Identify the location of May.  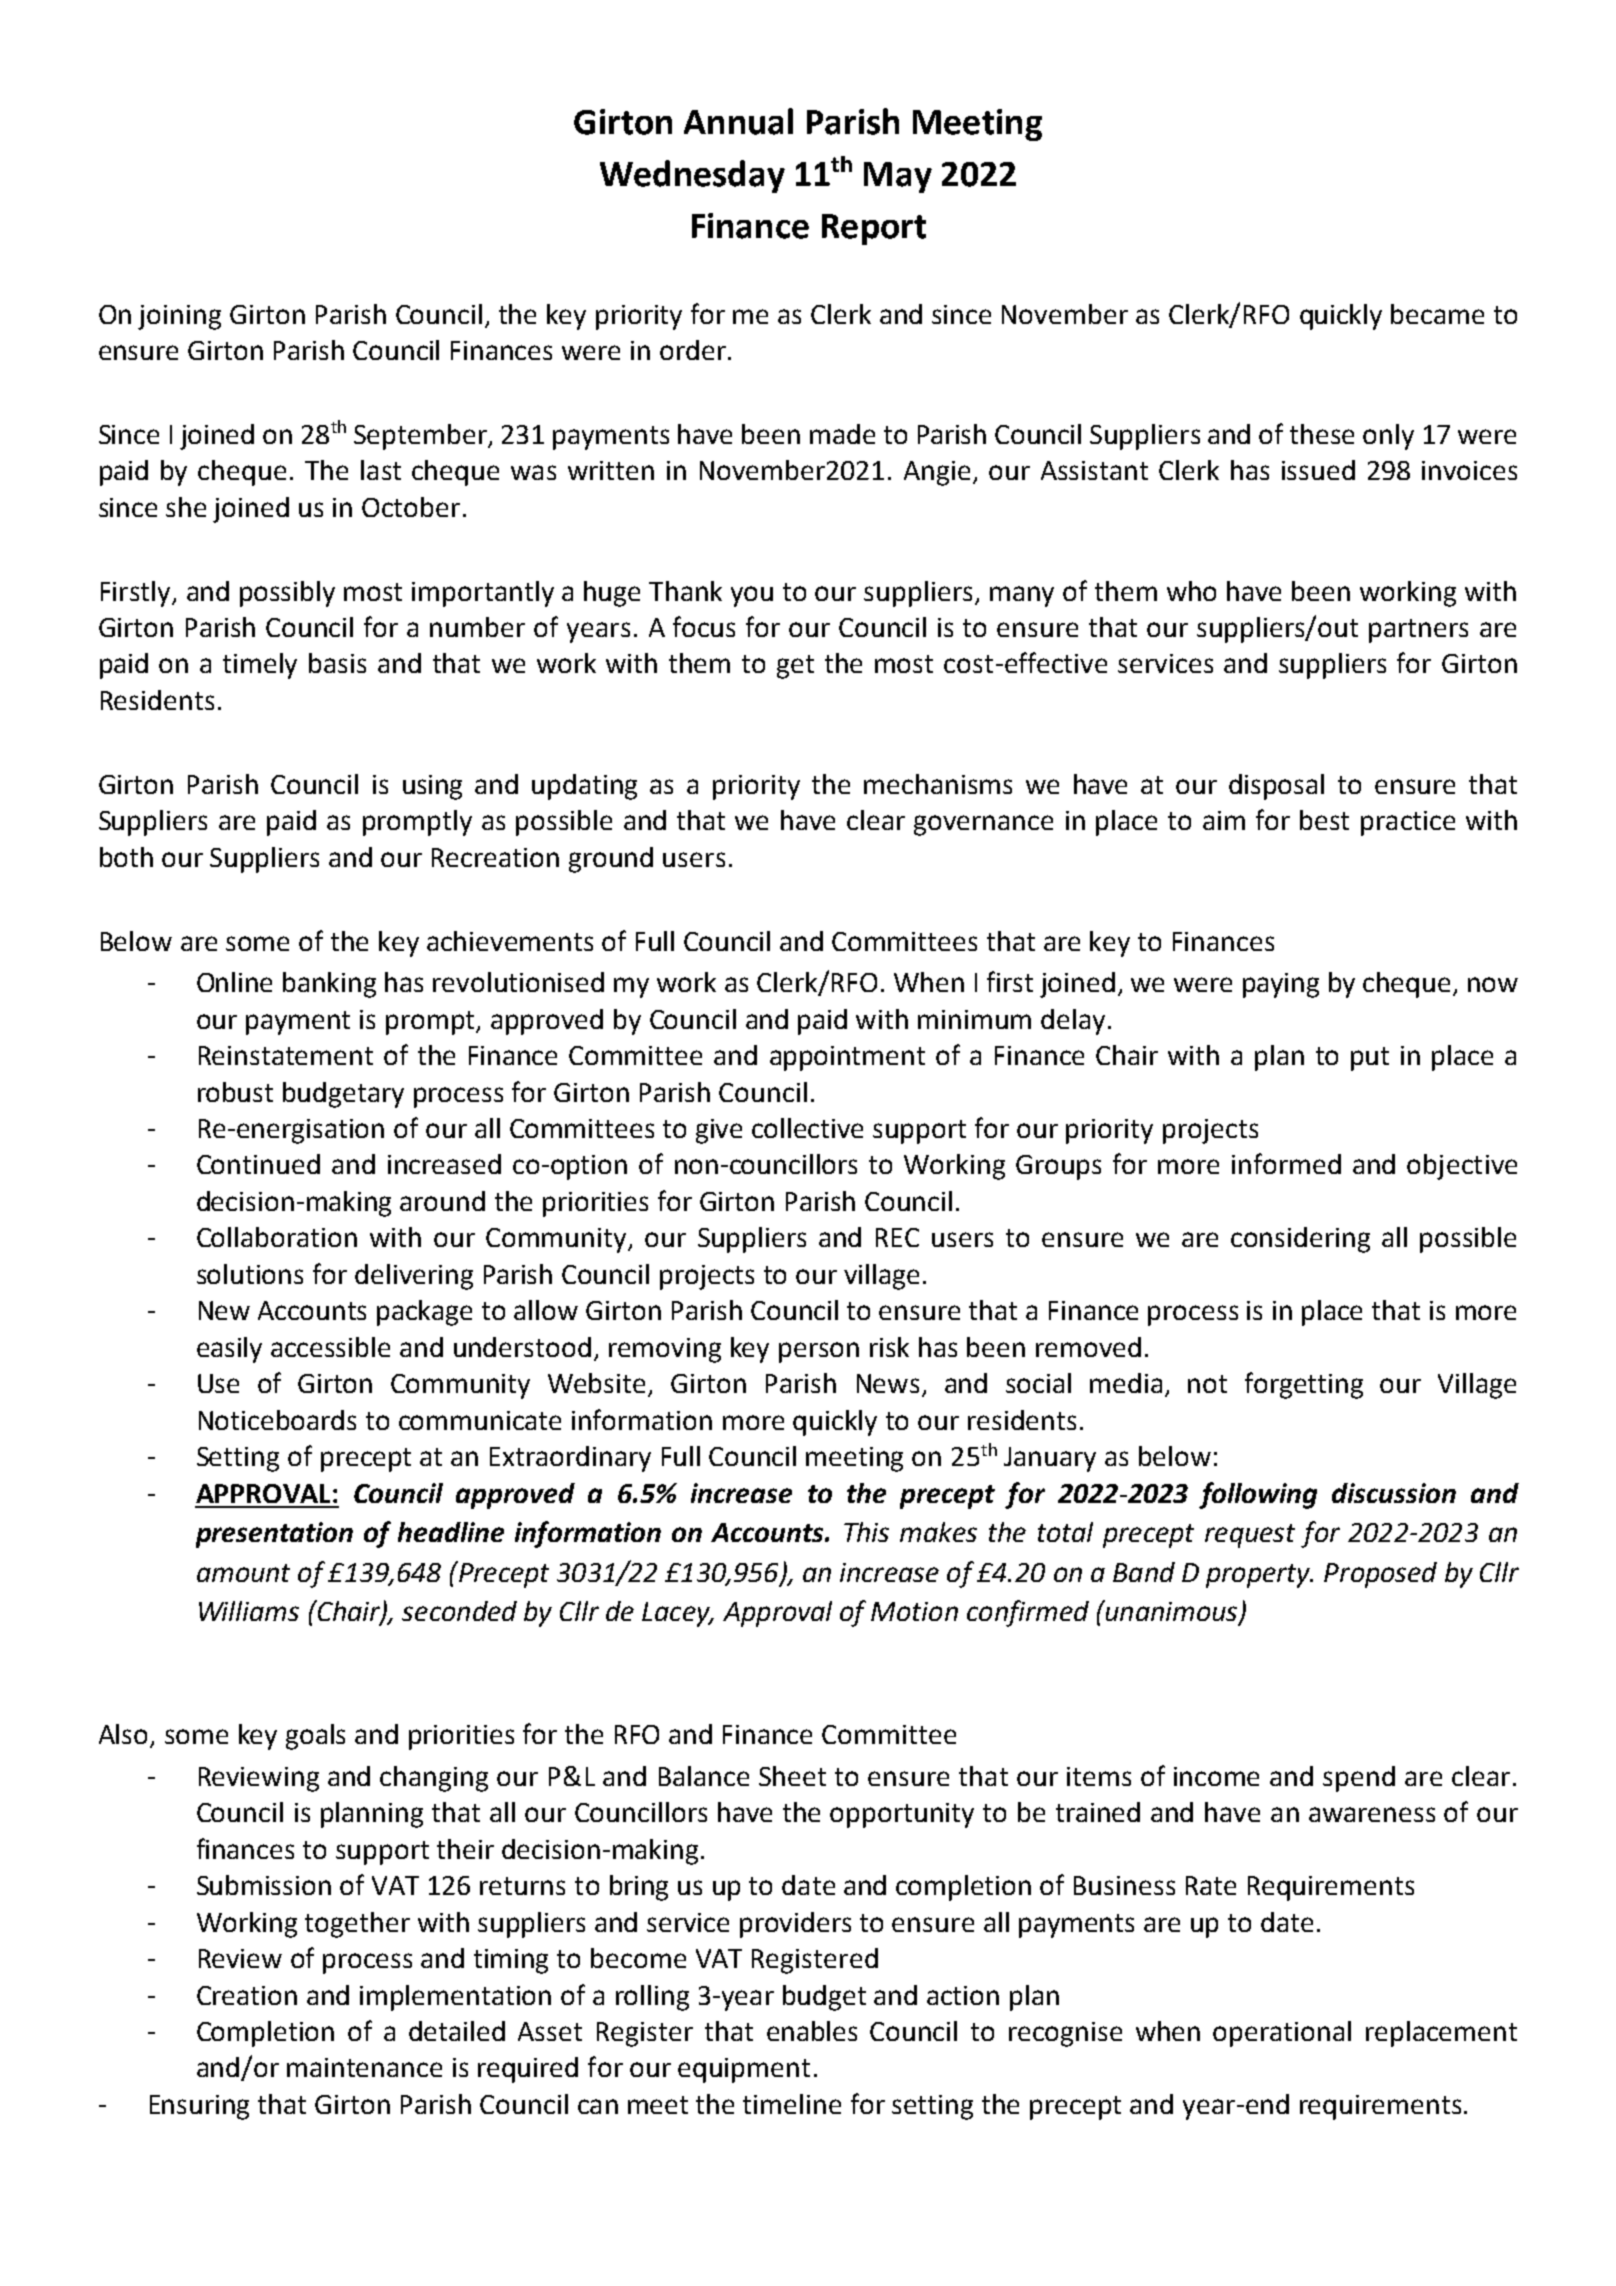
(898, 177).
